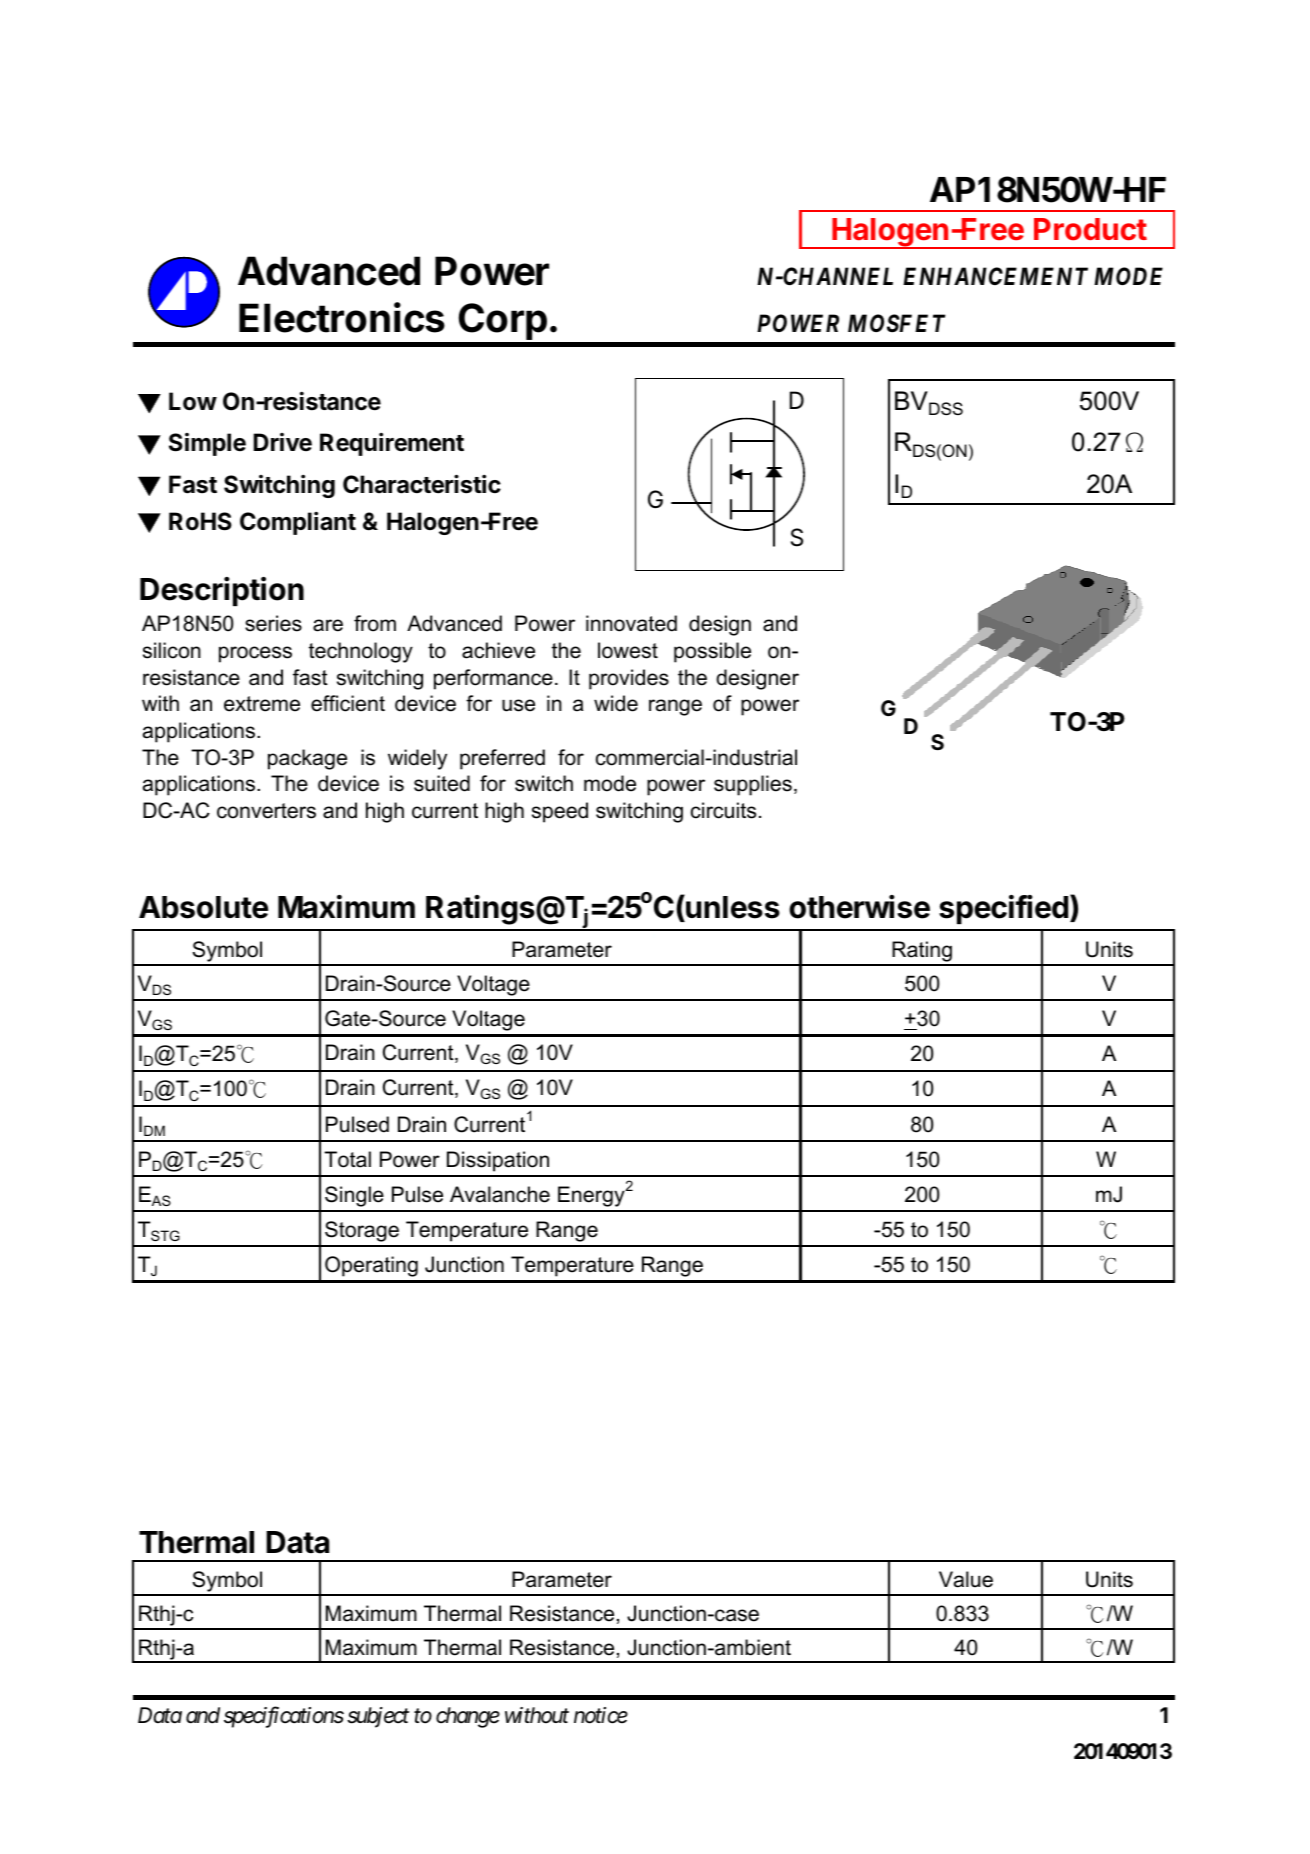 The image size is (1310, 1854). I want to click on MOSFET, so click(897, 323).
